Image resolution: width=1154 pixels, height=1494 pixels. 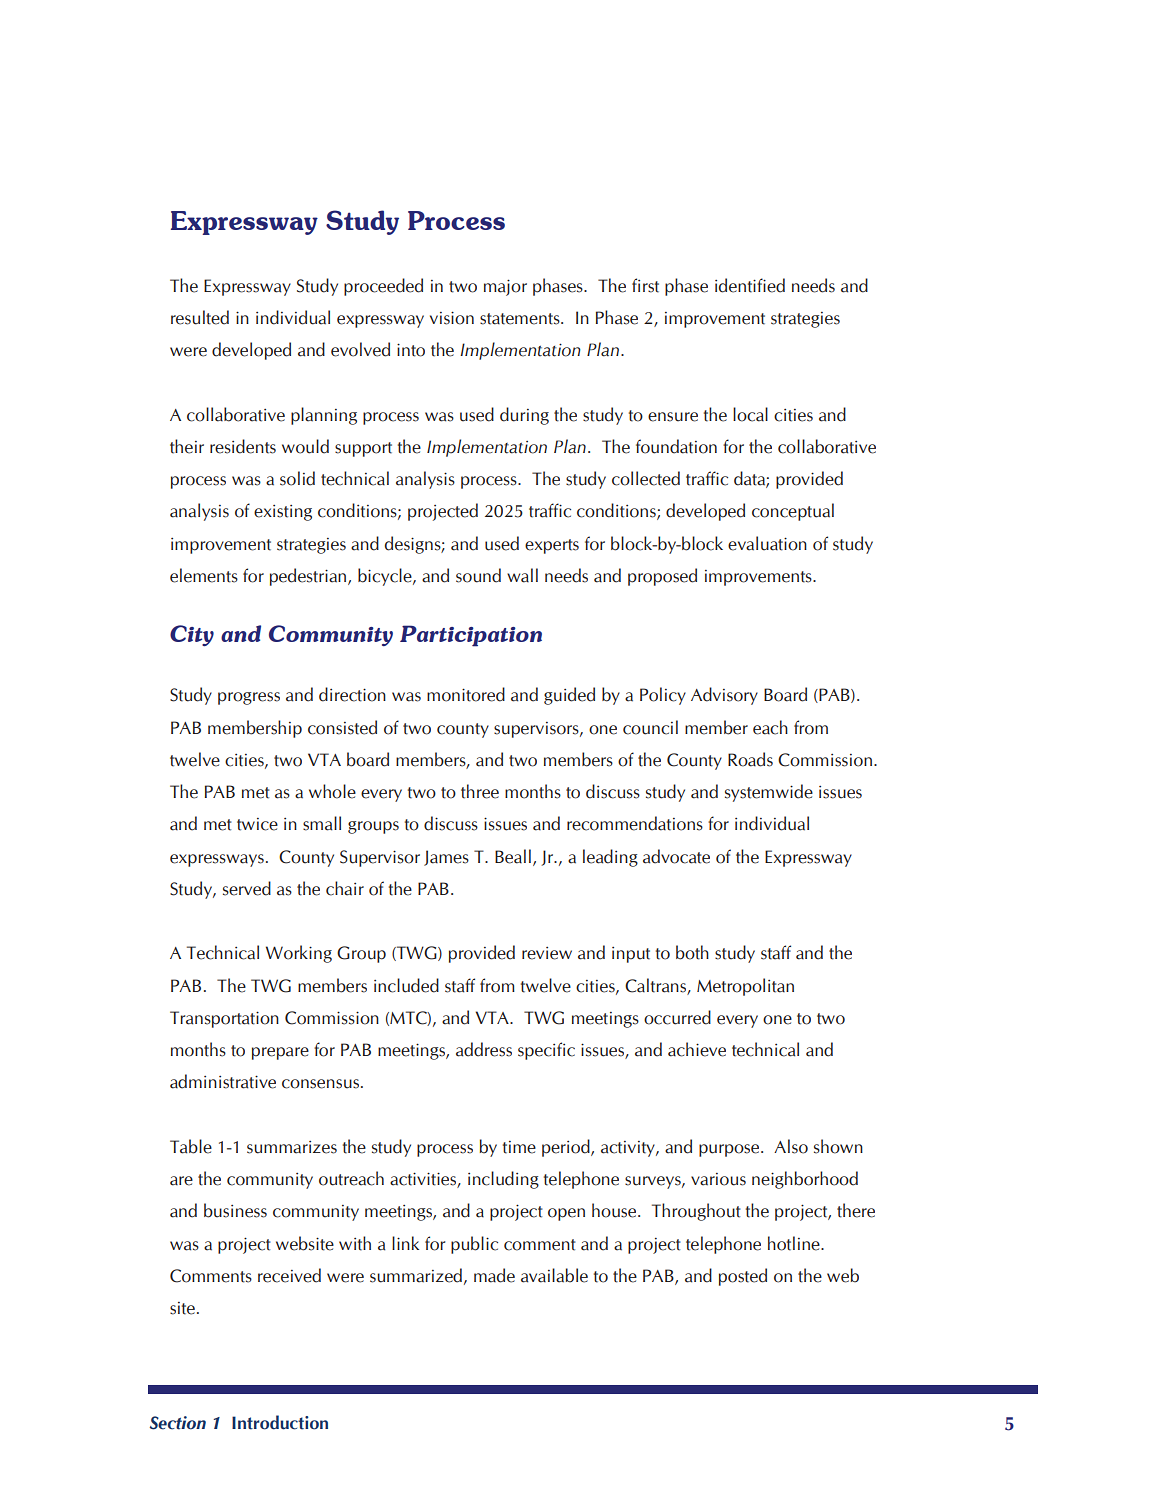 I want to click on existing, so click(x=283, y=513).
